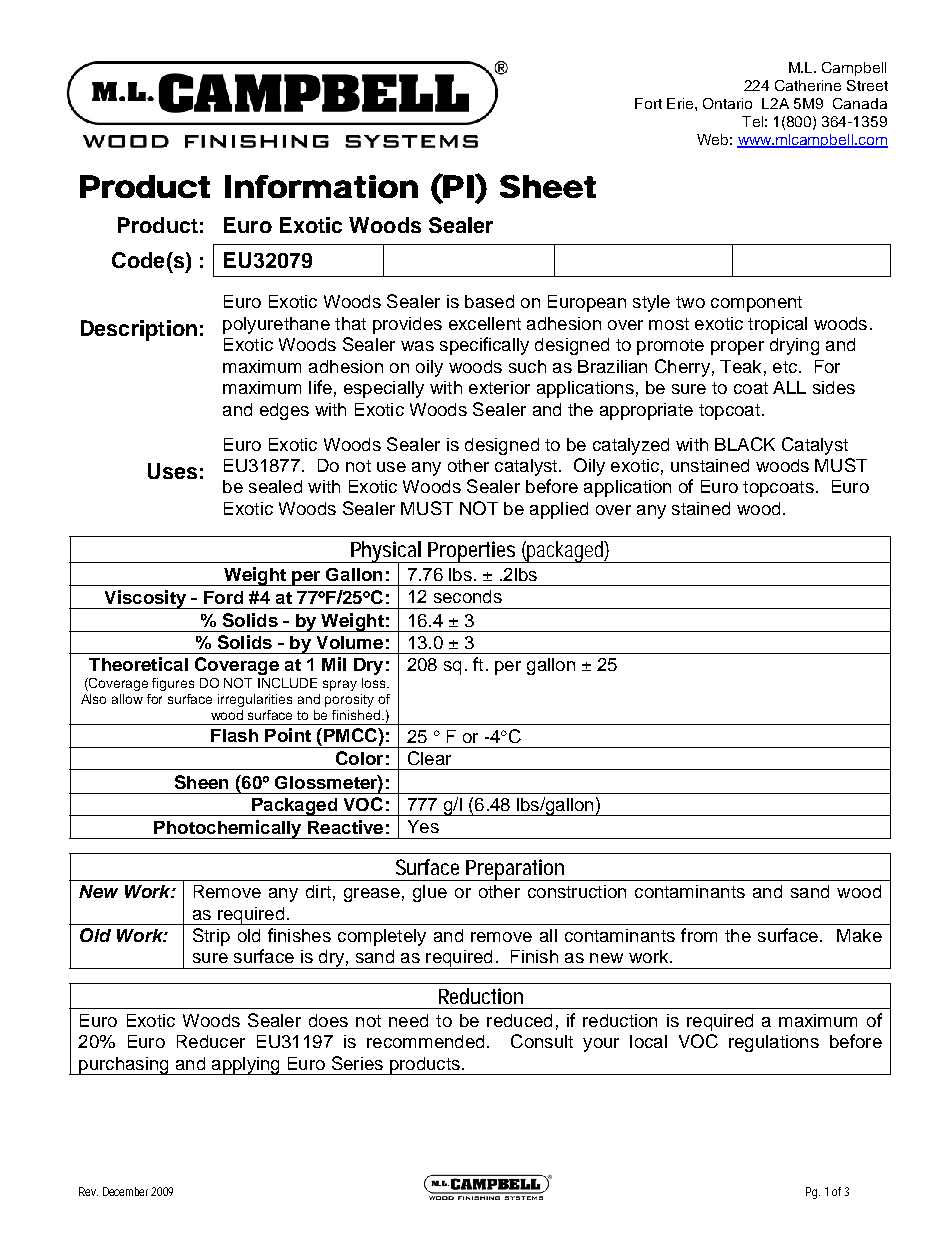  What do you see at coordinates (425, 1041) in the screenshot?
I see `recommended` at bounding box center [425, 1041].
